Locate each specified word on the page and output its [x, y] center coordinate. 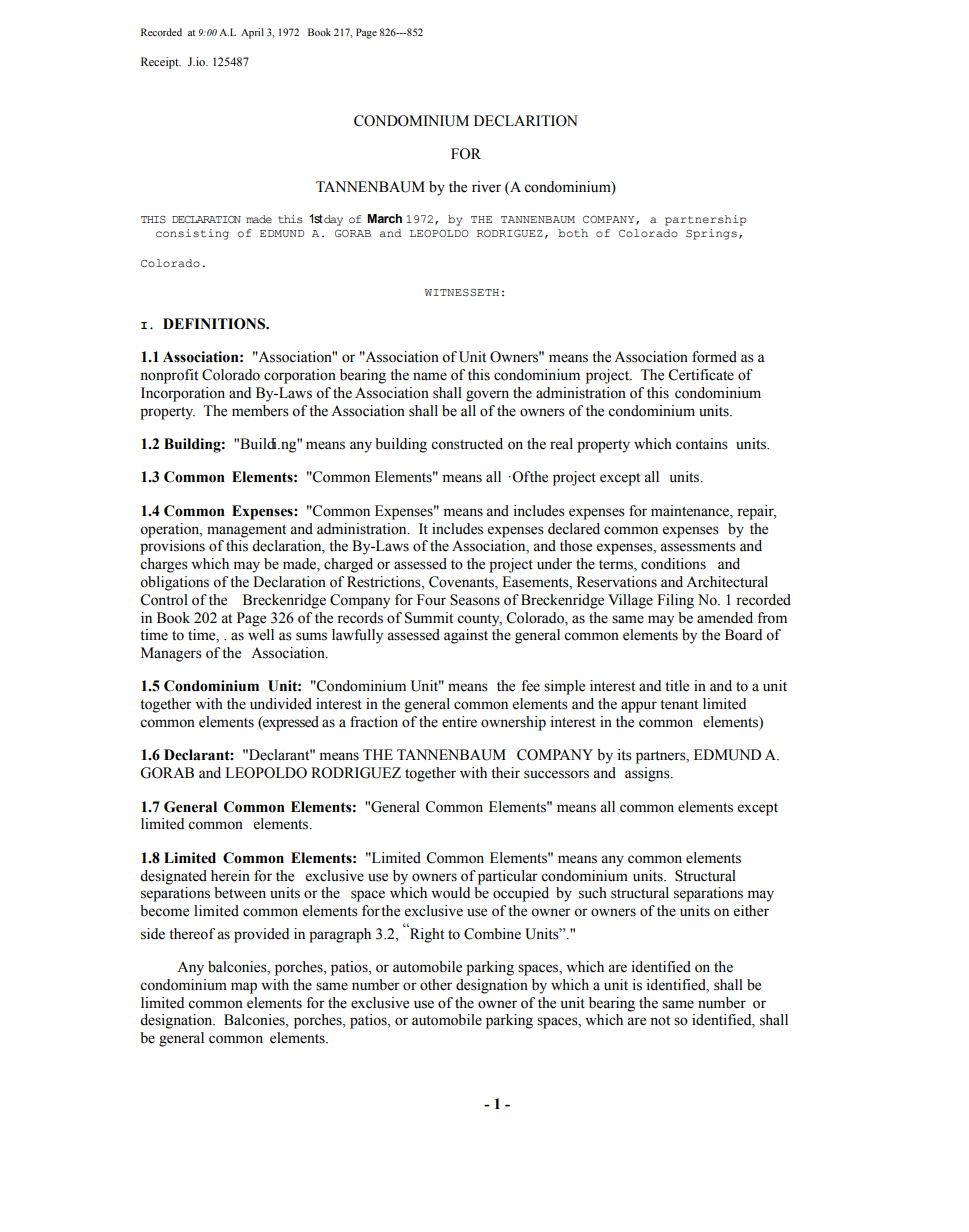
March [384, 218]
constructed [467, 444]
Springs [711, 234]
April [252, 33]
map [244, 988]
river [486, 187]
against [466, 636]
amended [725, 618]
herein [230, 876]
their [505, 773]
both [573, 233]
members [260, 411]
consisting [192, 234]
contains [702, 444]
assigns [648, 774]
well [261, 635]
